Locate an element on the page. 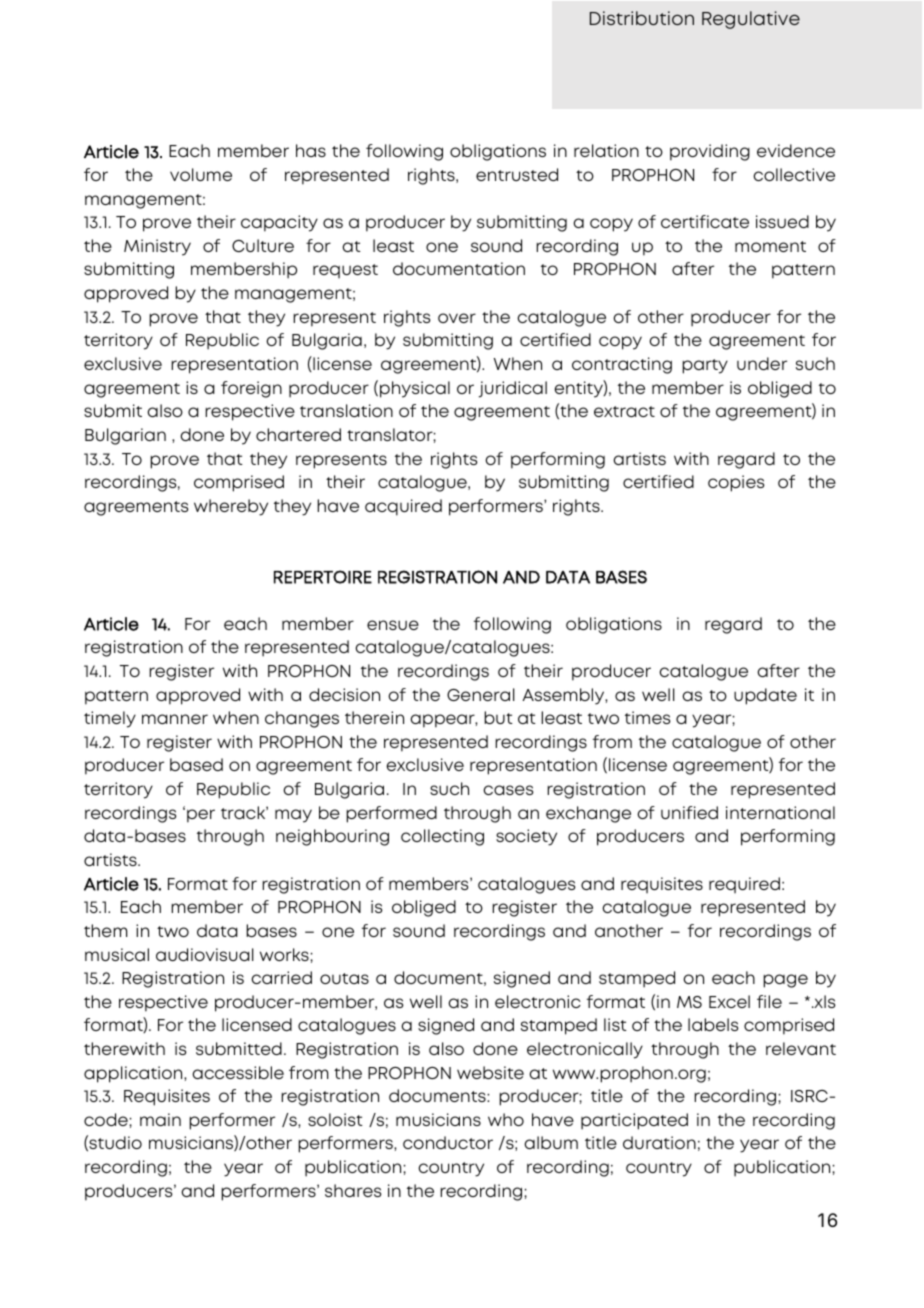 The width and height of the image is (924, 1308). update is located at coordinates (765, 696).
